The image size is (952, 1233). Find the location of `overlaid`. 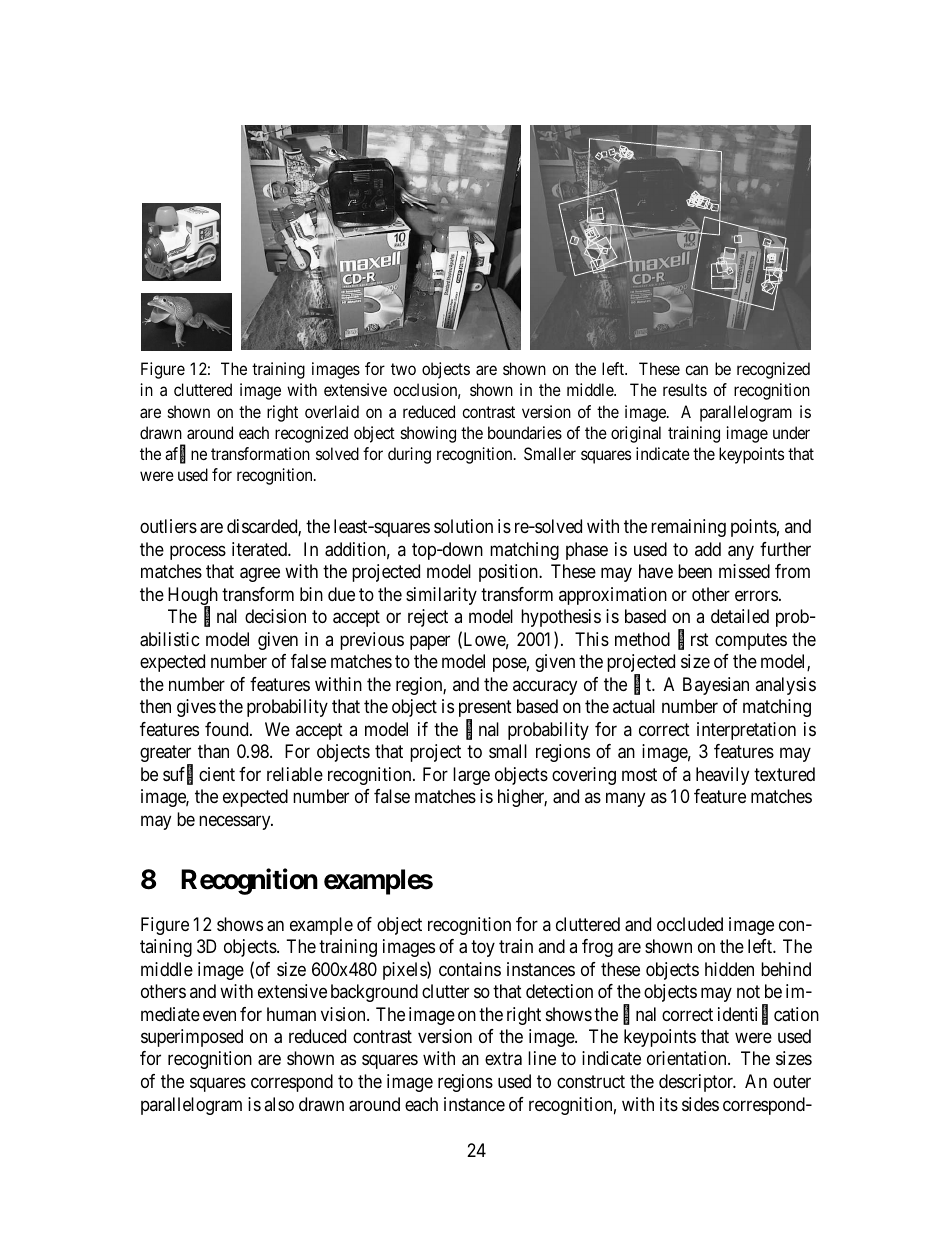

overlaid is located at coordinates (332, 411).
